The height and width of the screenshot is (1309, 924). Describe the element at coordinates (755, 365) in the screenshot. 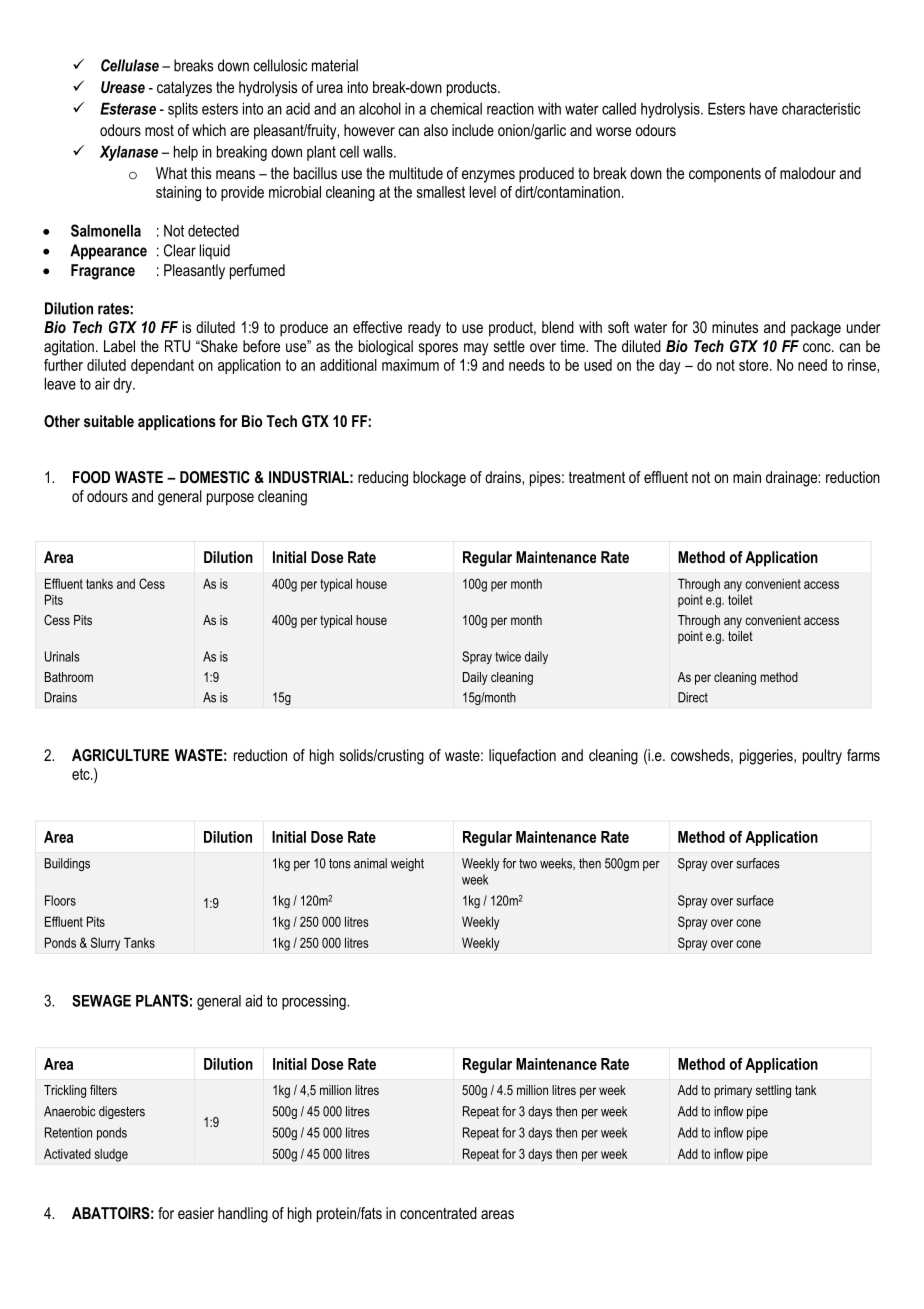

I see `store` at that location.
